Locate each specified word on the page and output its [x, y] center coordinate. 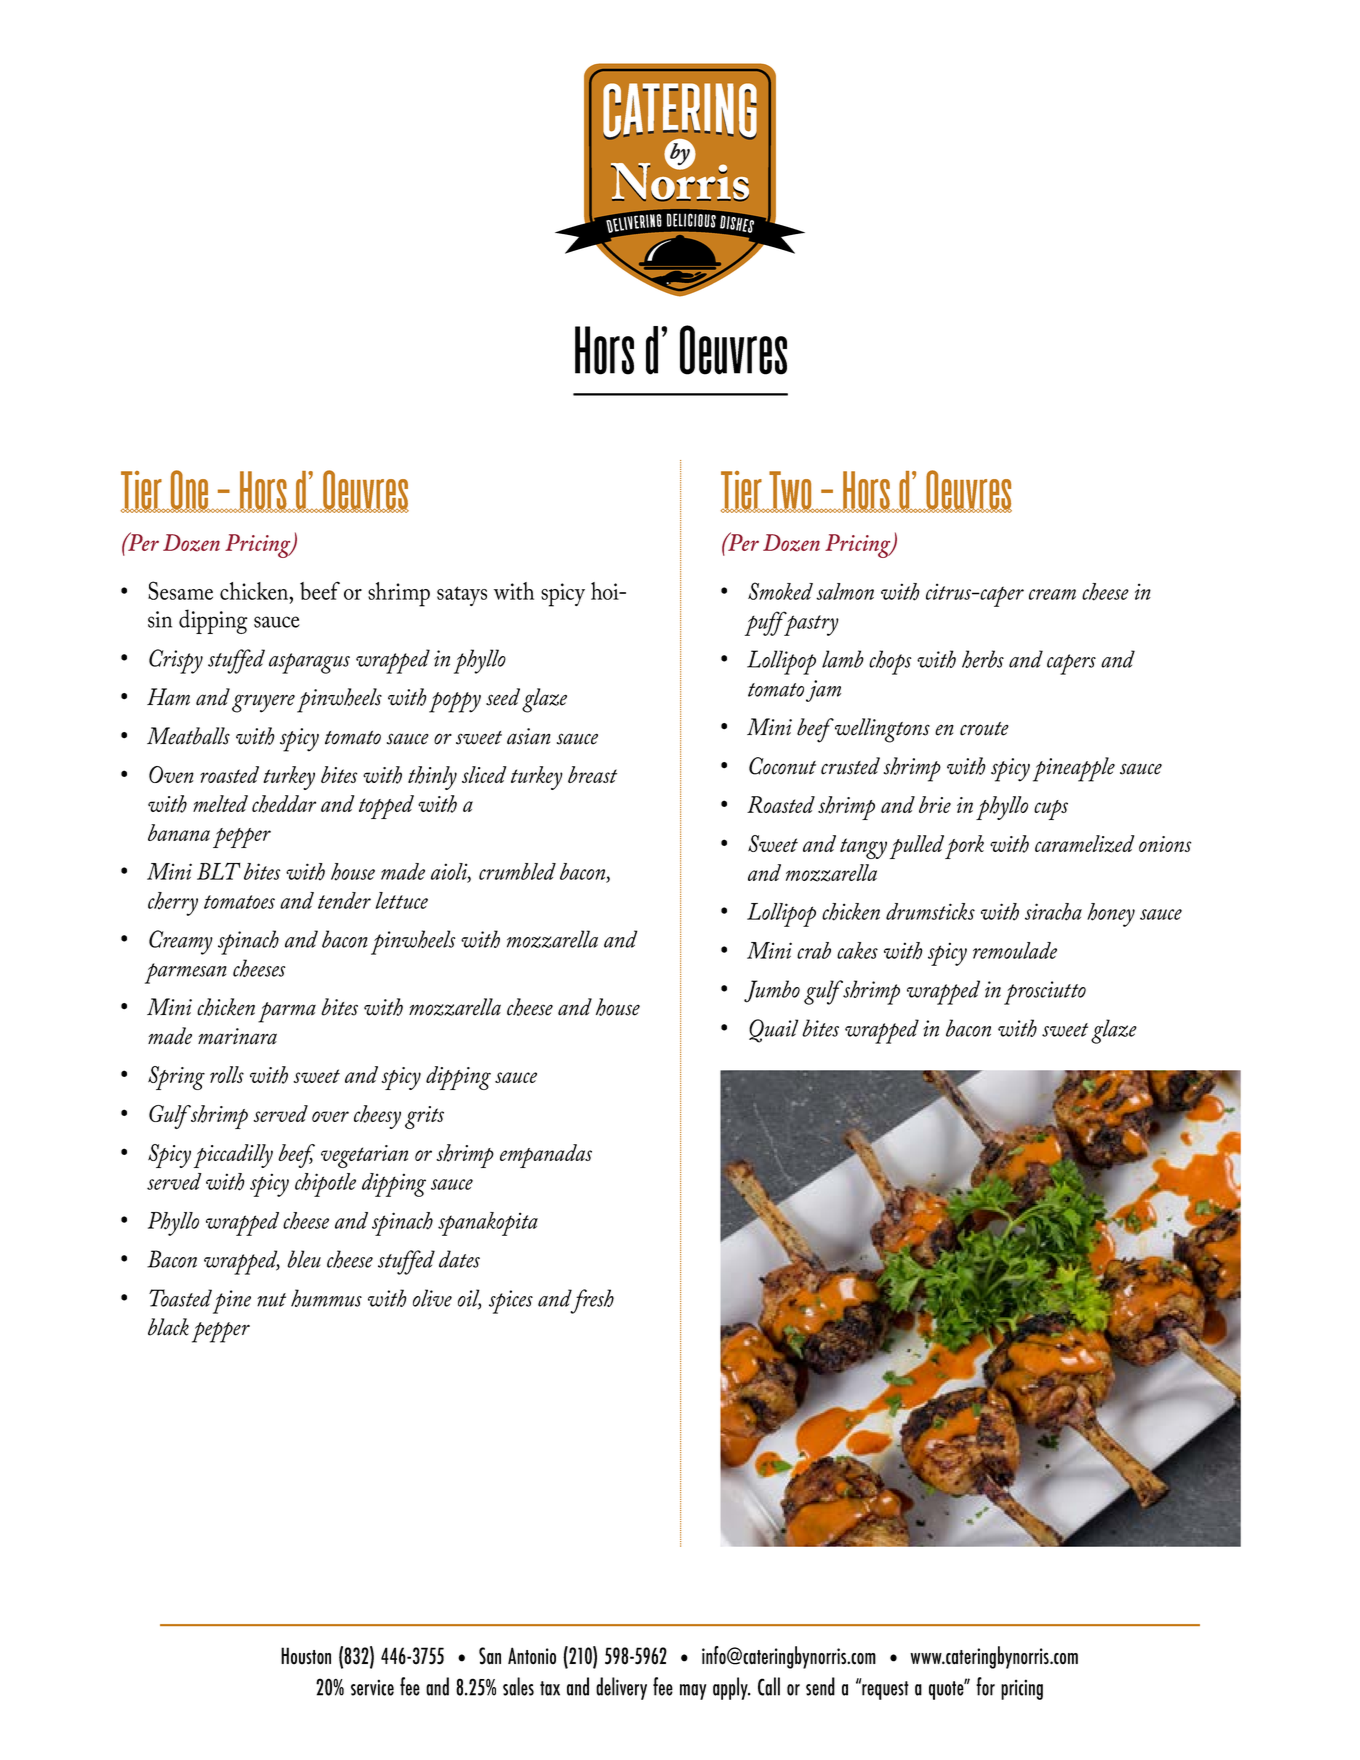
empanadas [546, 1156]
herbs [983, 659]
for [985, 1686]
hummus [326, 1298]
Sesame [180, 590]
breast [592, 774]
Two [790, 491]
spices [511, 1302]
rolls [227, 1074]
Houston [306, 1656]
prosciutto [1045, 993]
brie [935, 804]
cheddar [284, 804]
